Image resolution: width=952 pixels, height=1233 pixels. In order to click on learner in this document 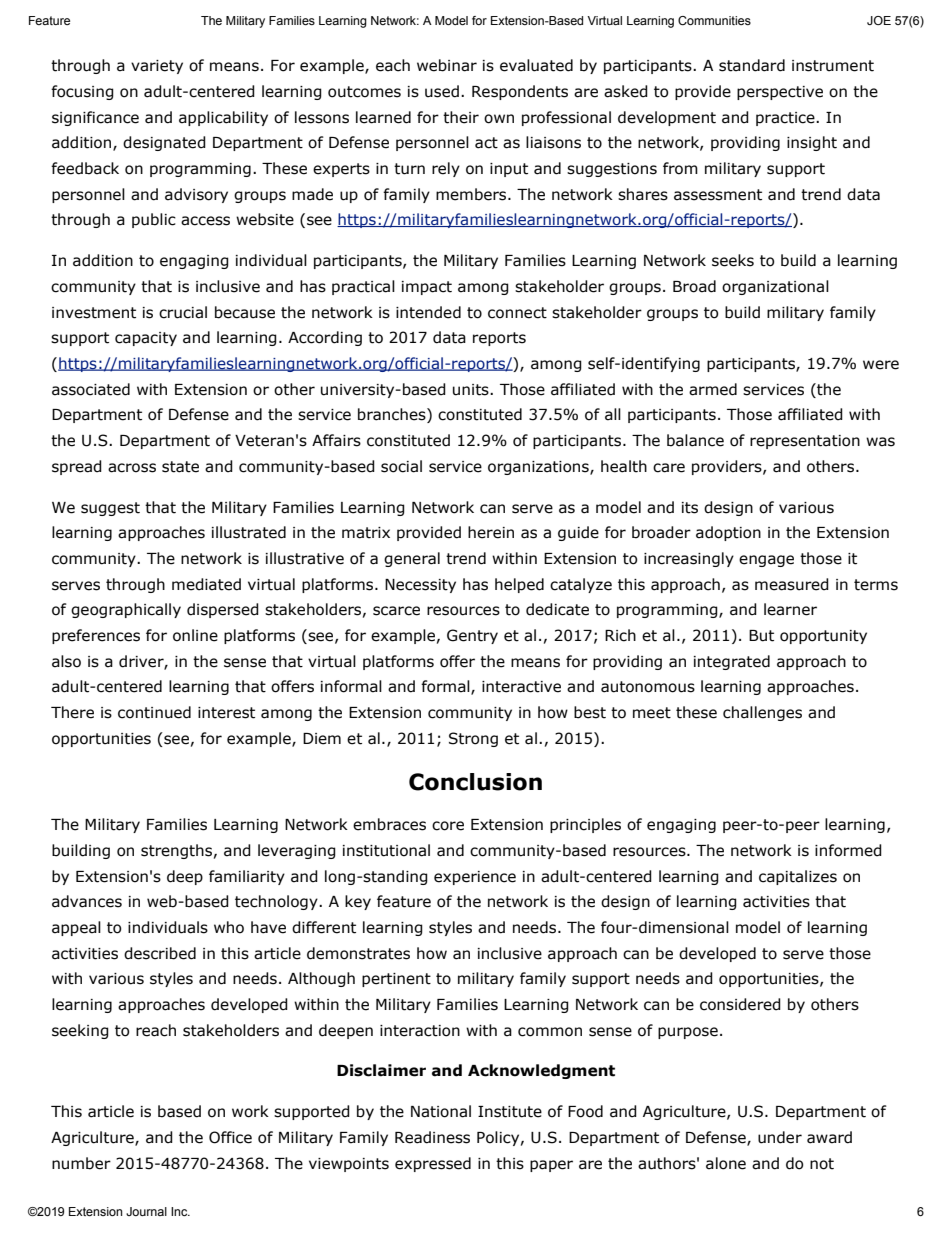, I will do `click(790, 609)`.
